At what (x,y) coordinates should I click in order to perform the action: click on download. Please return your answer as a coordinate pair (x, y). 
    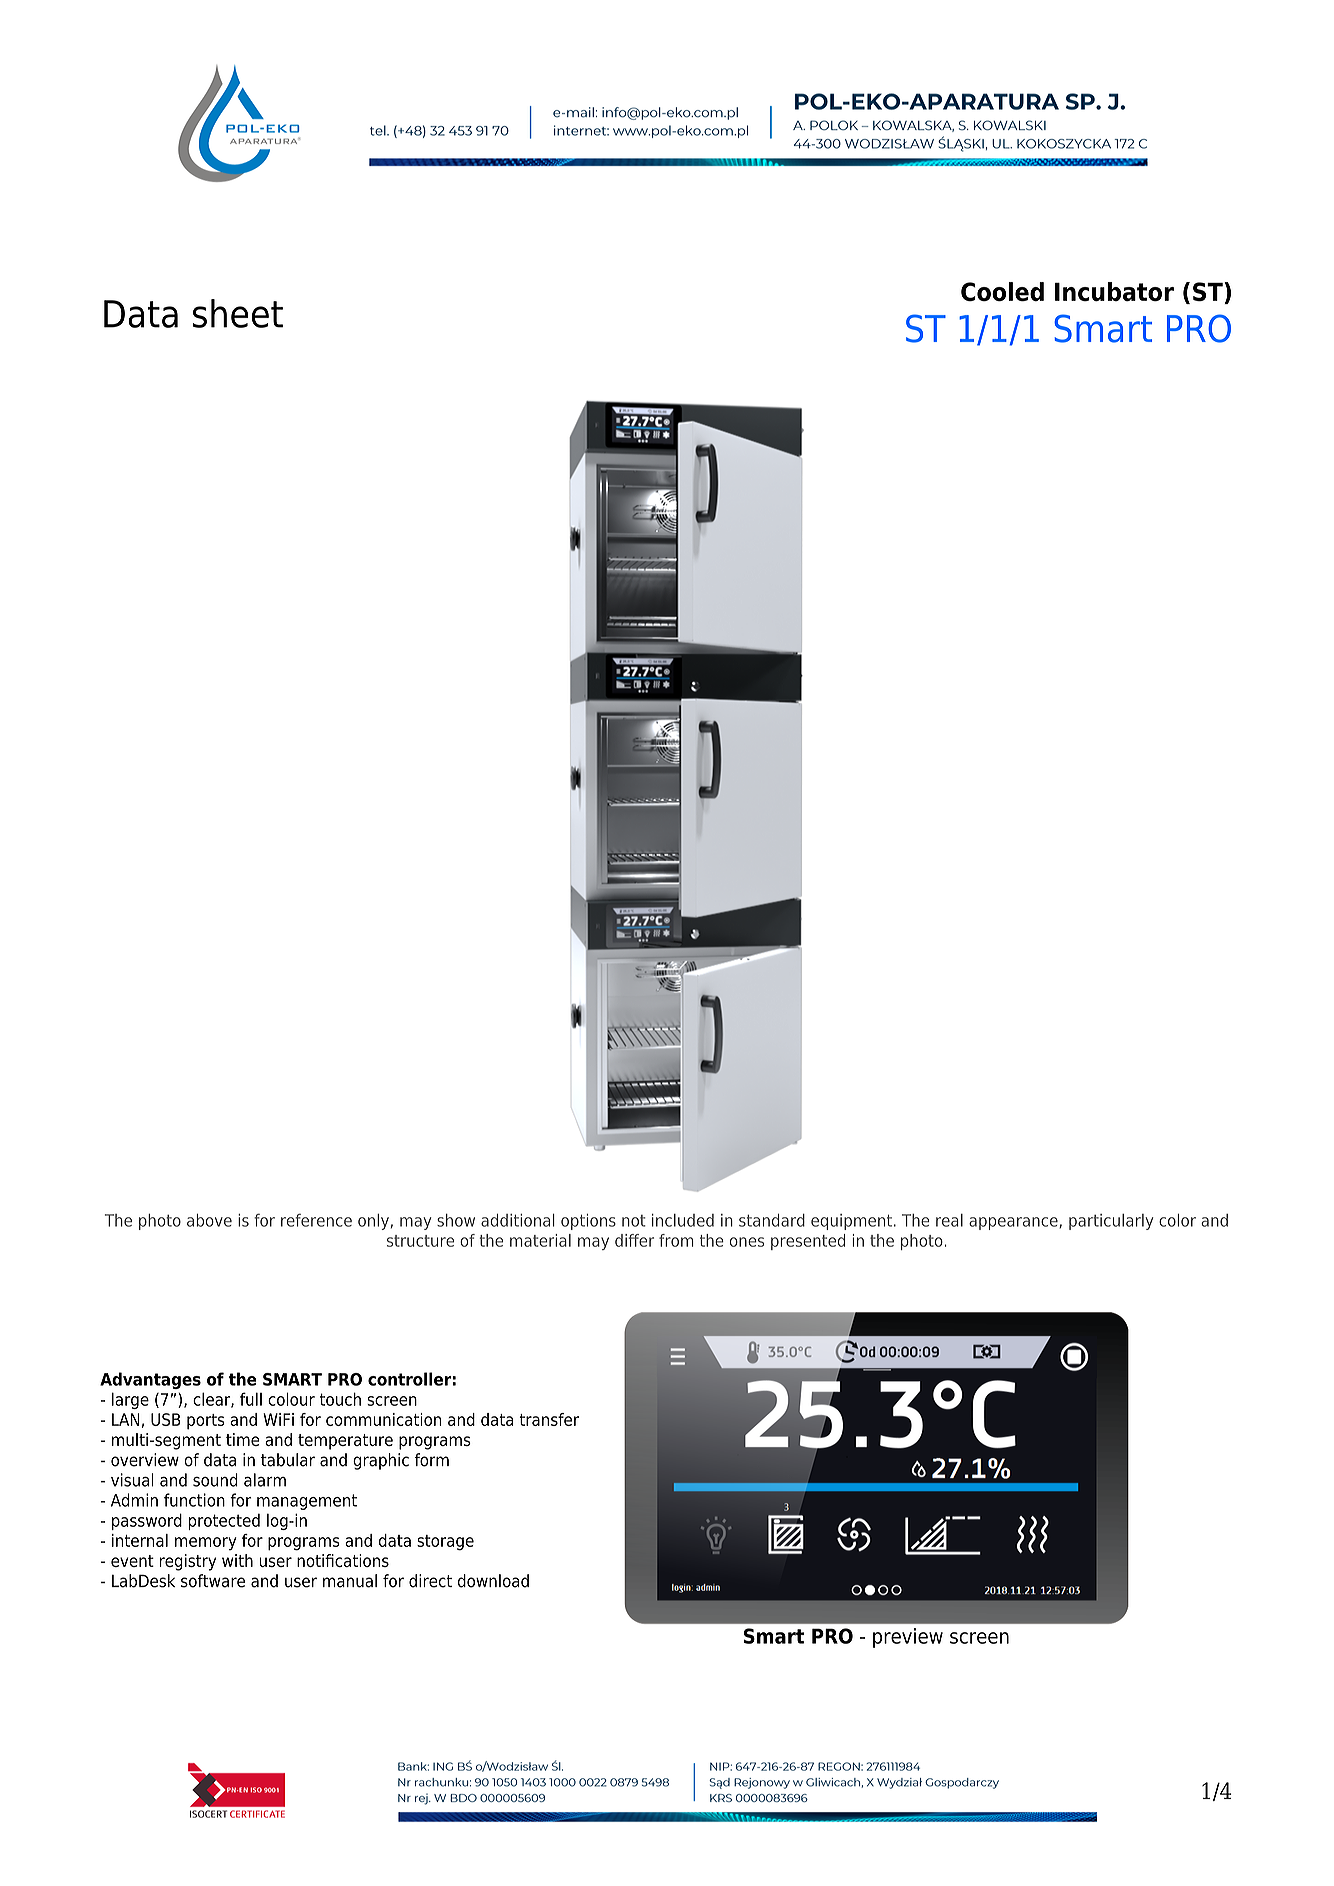
    Looking at the image, I should click on (493, 1581).
